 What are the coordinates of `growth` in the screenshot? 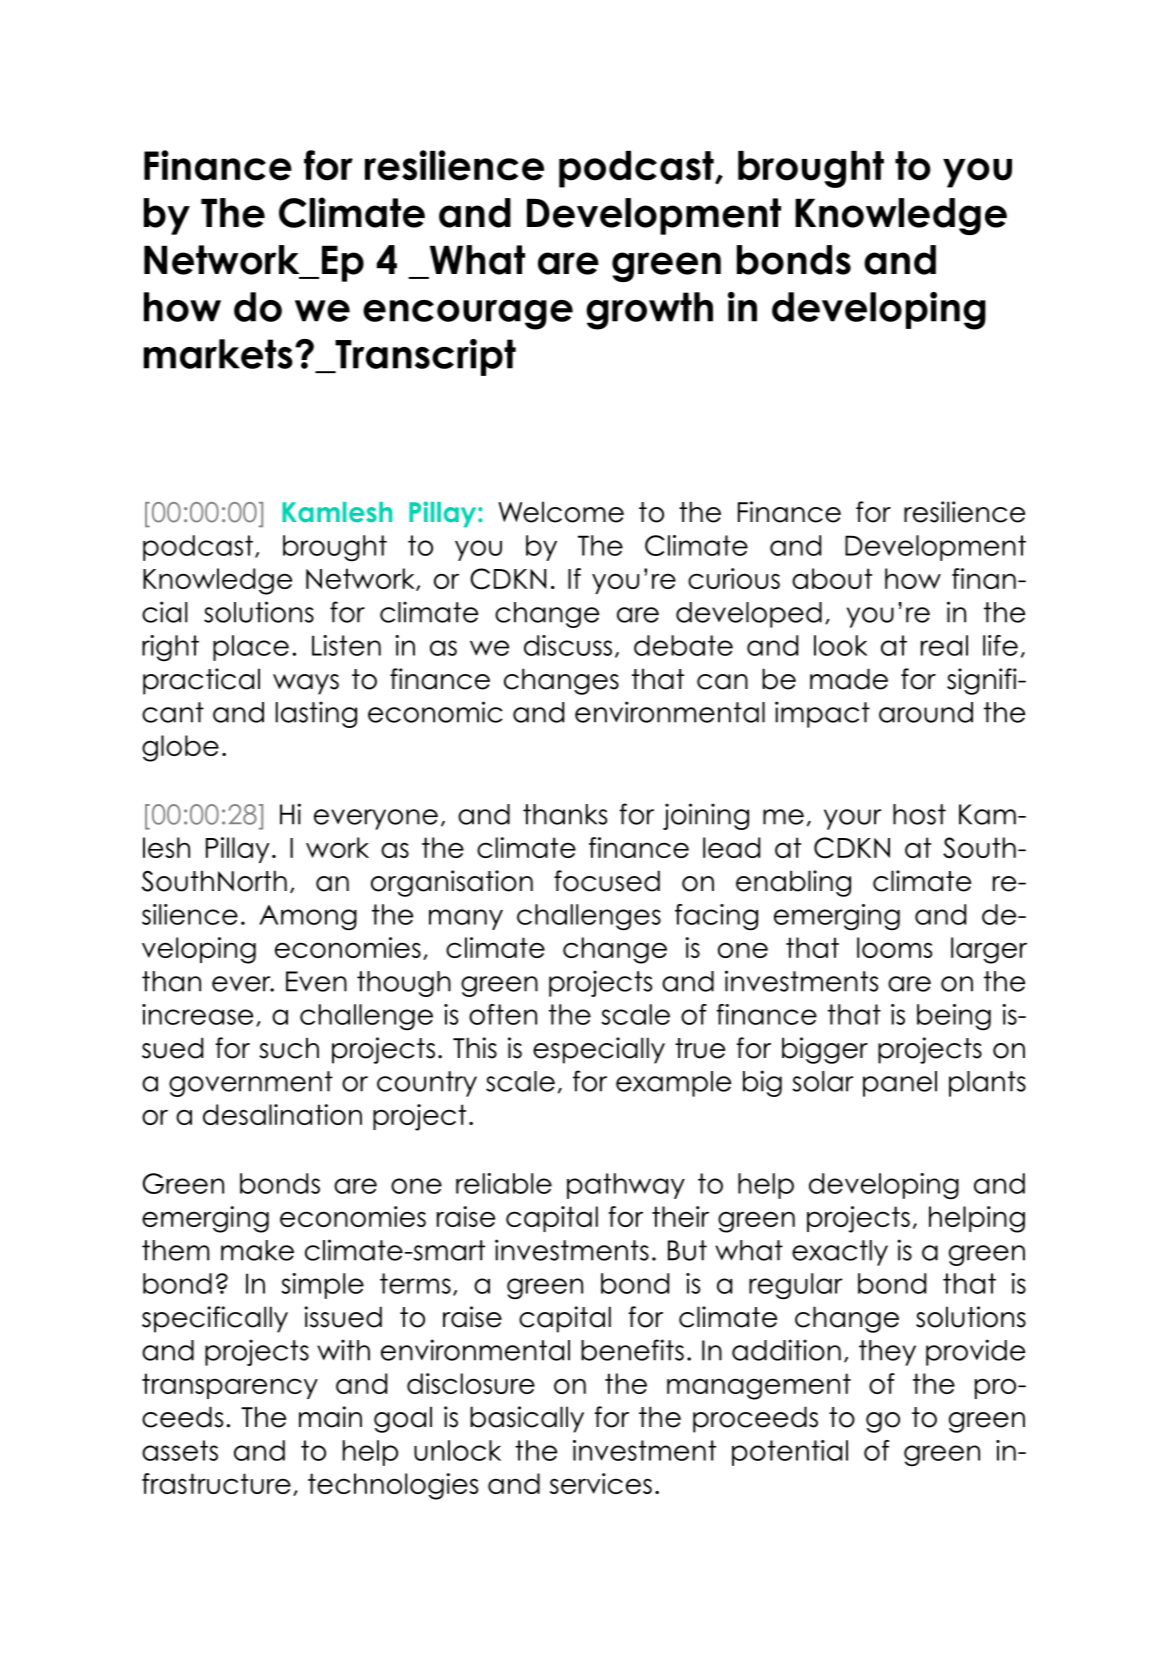 It's located at (649, 311).
